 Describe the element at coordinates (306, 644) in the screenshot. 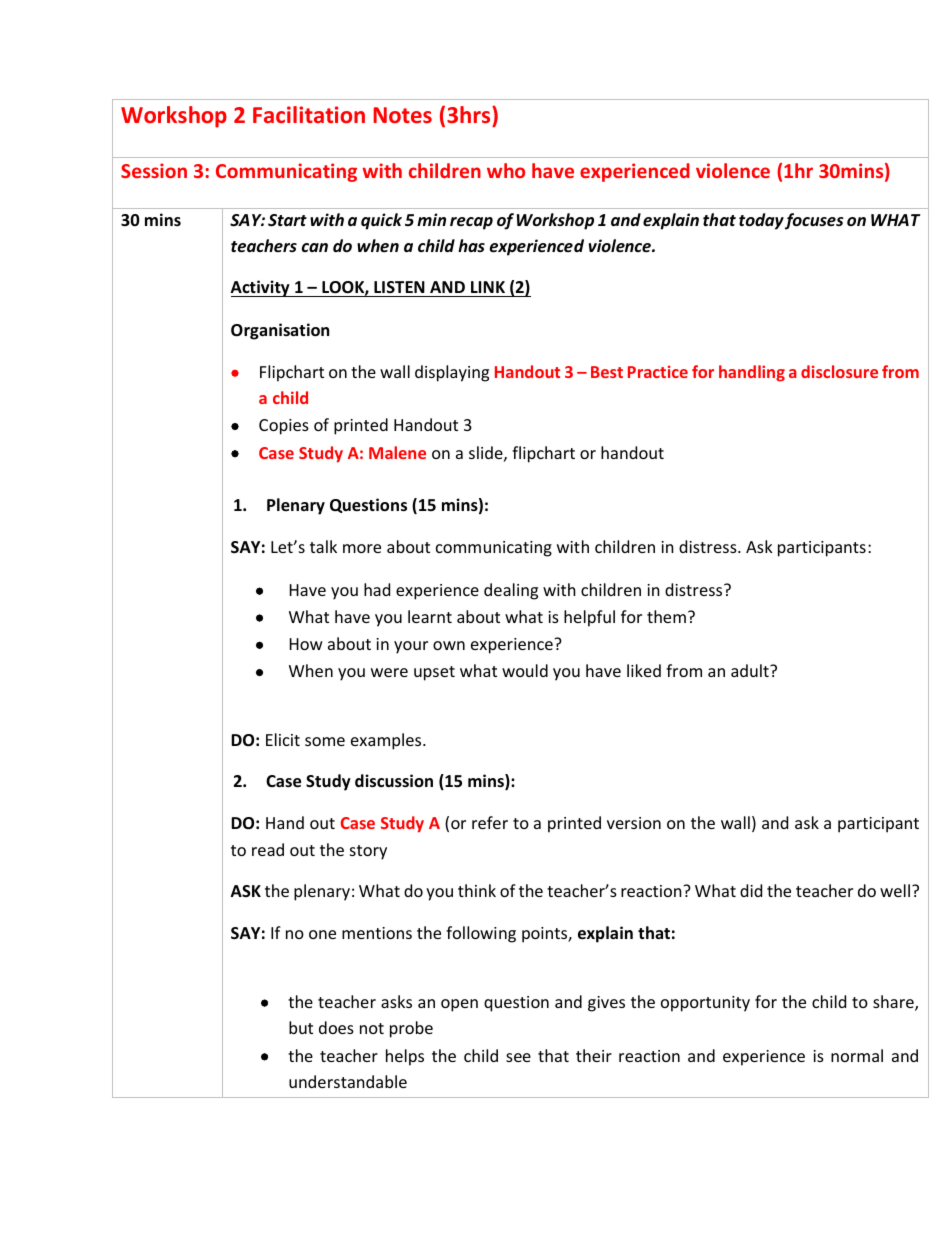

I see `How` at that location.
